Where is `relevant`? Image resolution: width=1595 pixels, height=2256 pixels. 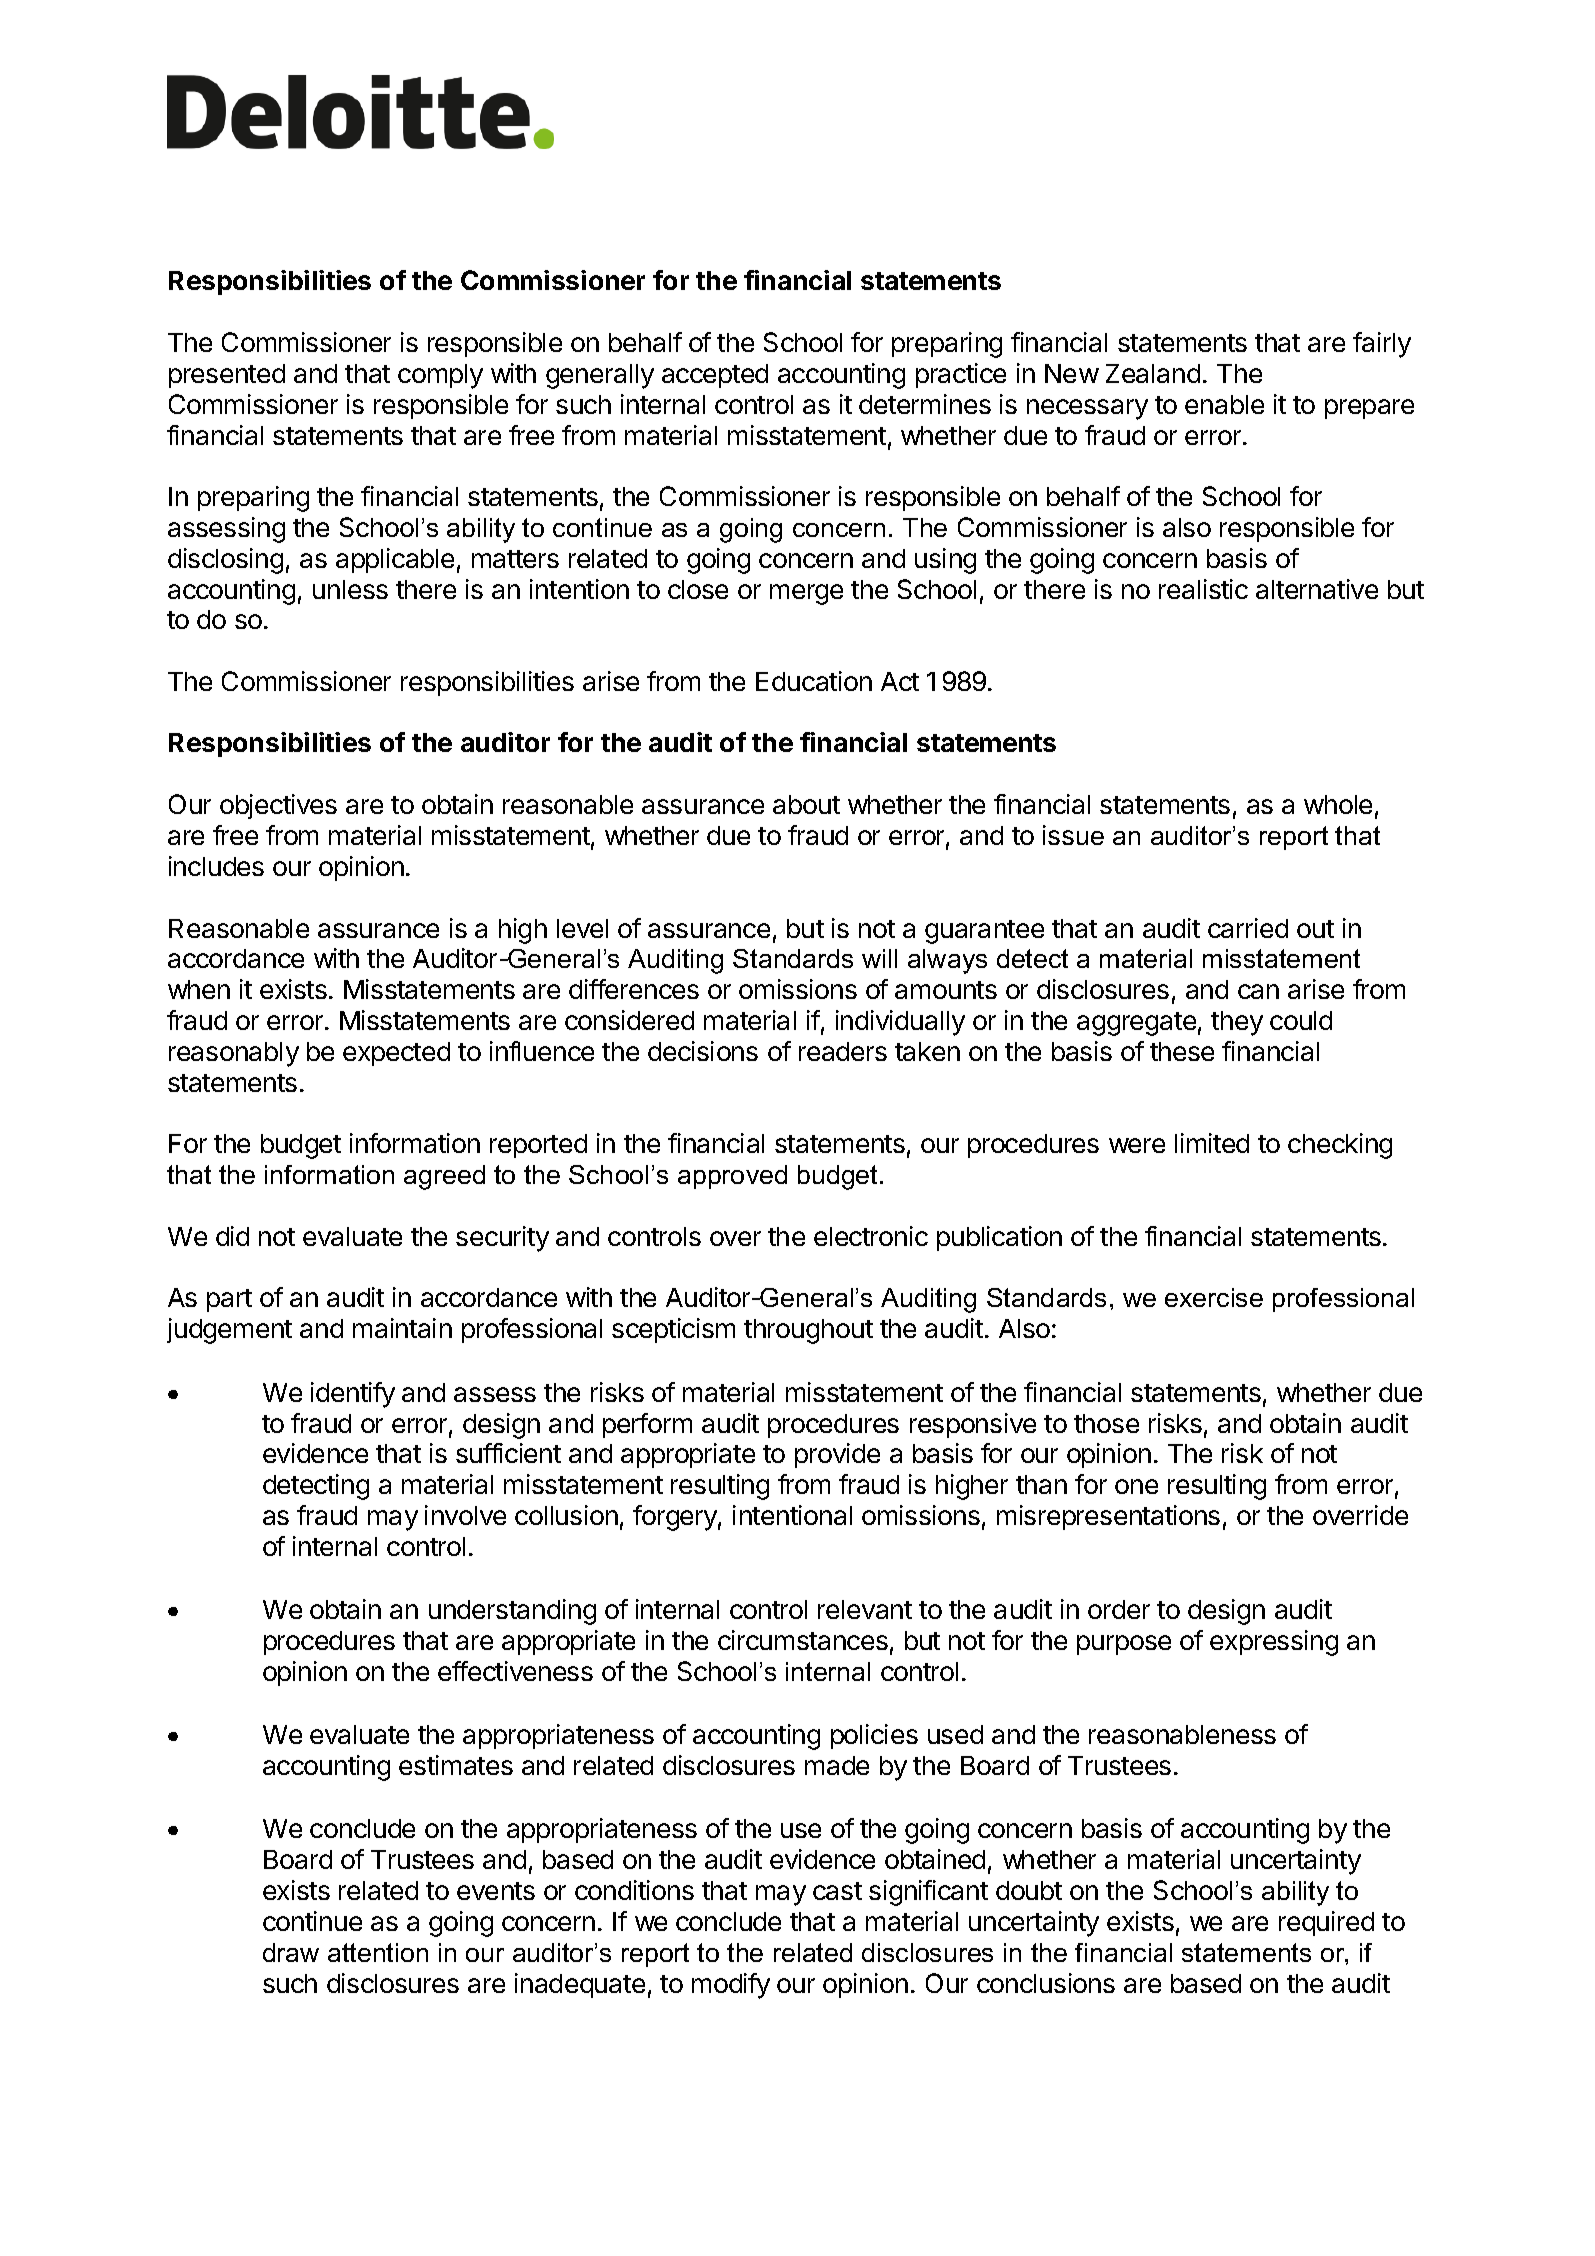
relevant is located at coordinates (865, 1609).
